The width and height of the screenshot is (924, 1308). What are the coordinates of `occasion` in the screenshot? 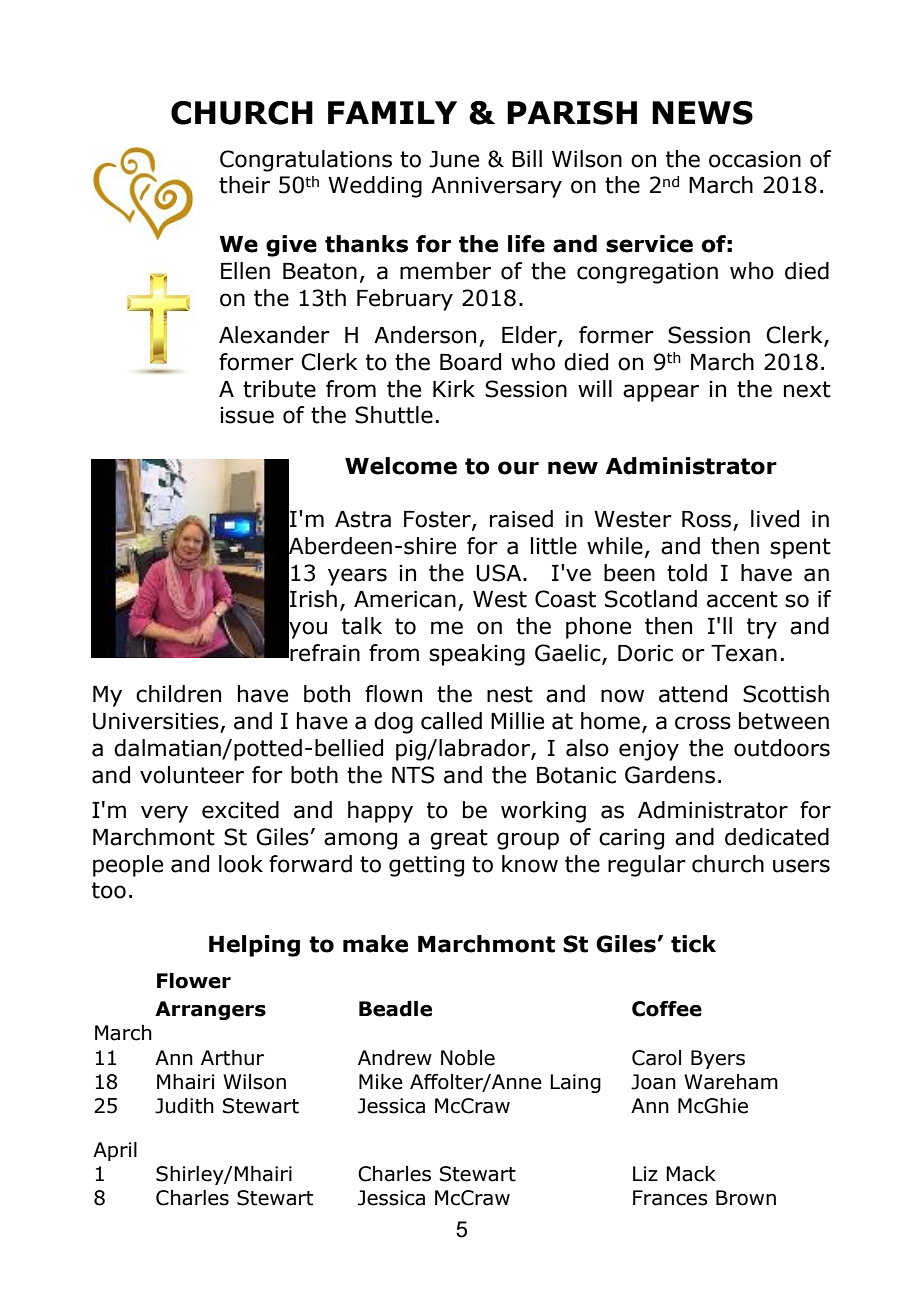 It's located at (755, 159).
